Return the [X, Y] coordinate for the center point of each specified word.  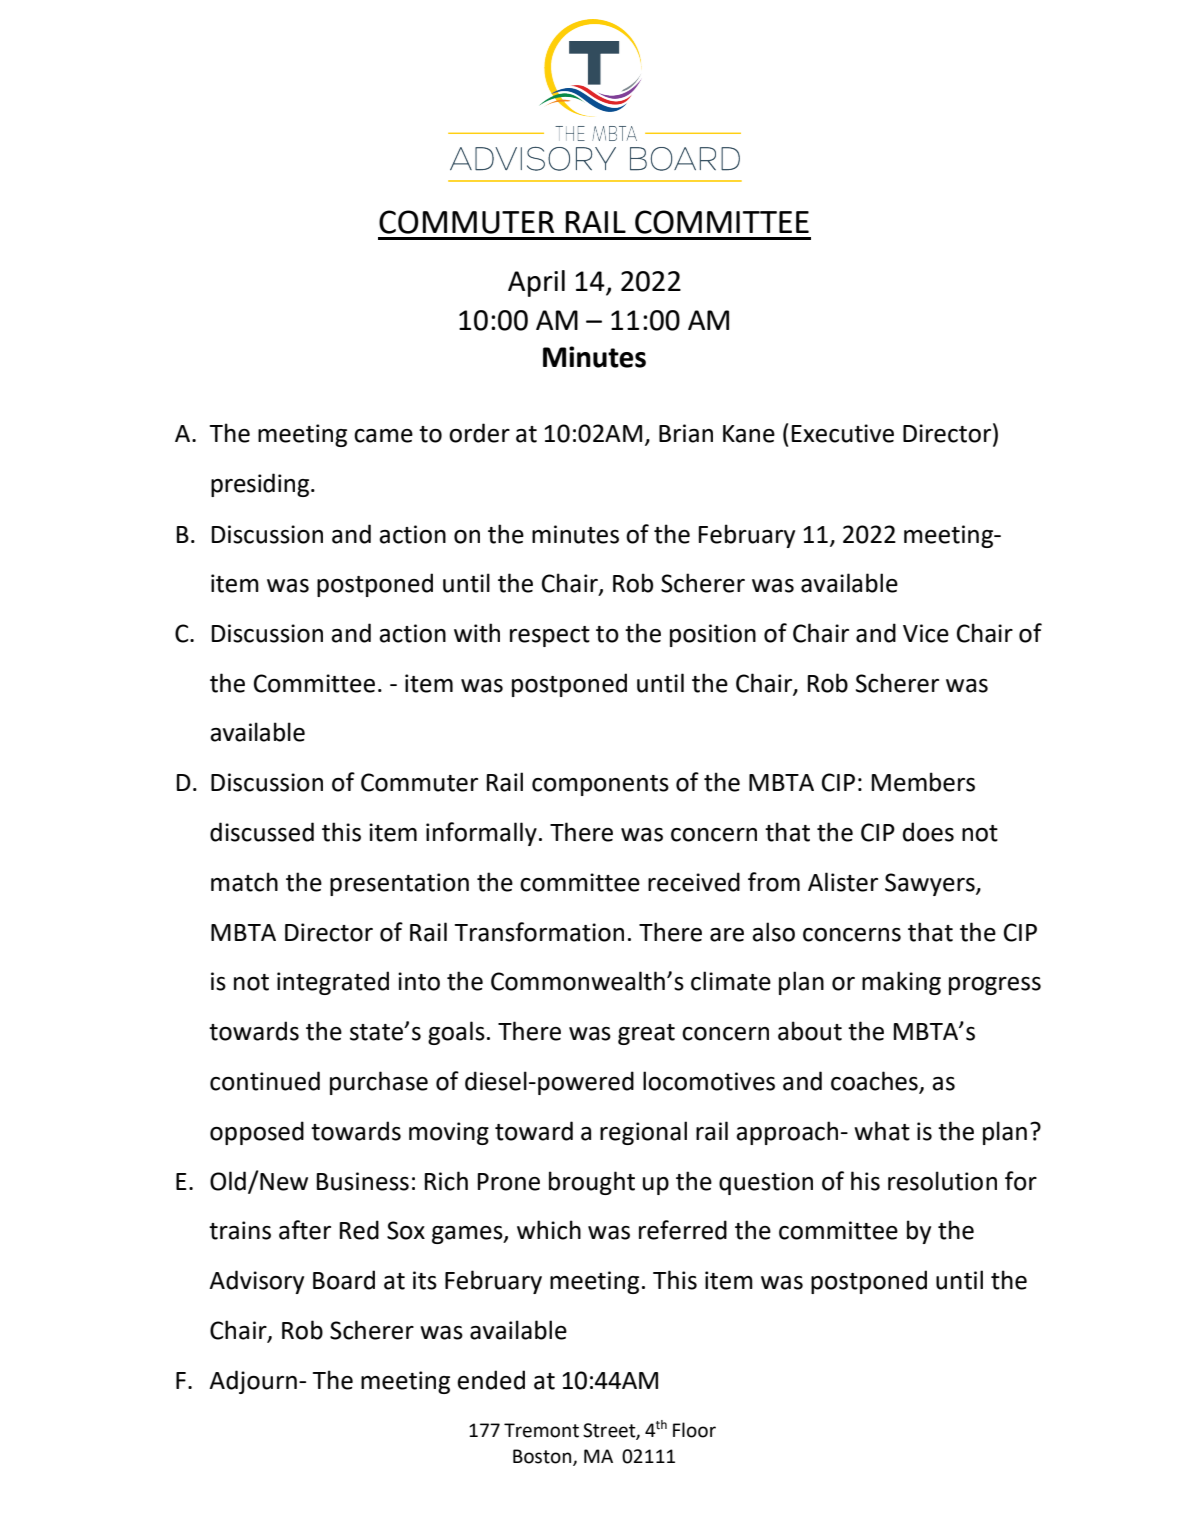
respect [550, 636]
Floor [694, 1430]
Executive [843, 433]
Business [363, 1181]
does [928, 832]
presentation [399, 884]
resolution [942, 1181]
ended [491, 1380]
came [383, 436]
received [694, 882]
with [477, 633]
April [536, 283]
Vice [926, 633]
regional [643, 1133]
